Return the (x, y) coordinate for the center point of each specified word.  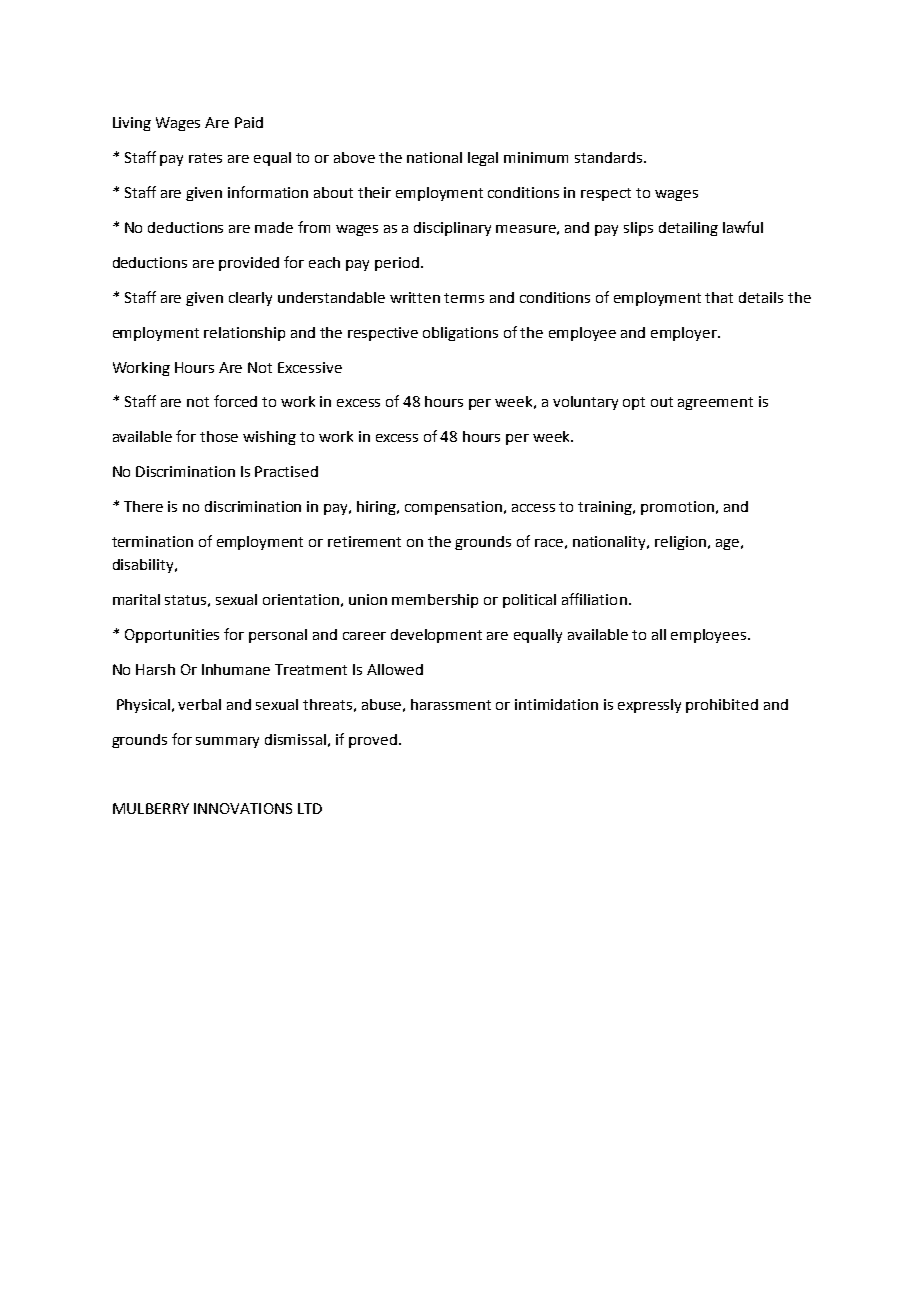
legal (483, 159)
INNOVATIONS (243, 808)
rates (205, 158)
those (219, 436)
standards (610, 157)
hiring (378, 508)
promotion (677, 508)
